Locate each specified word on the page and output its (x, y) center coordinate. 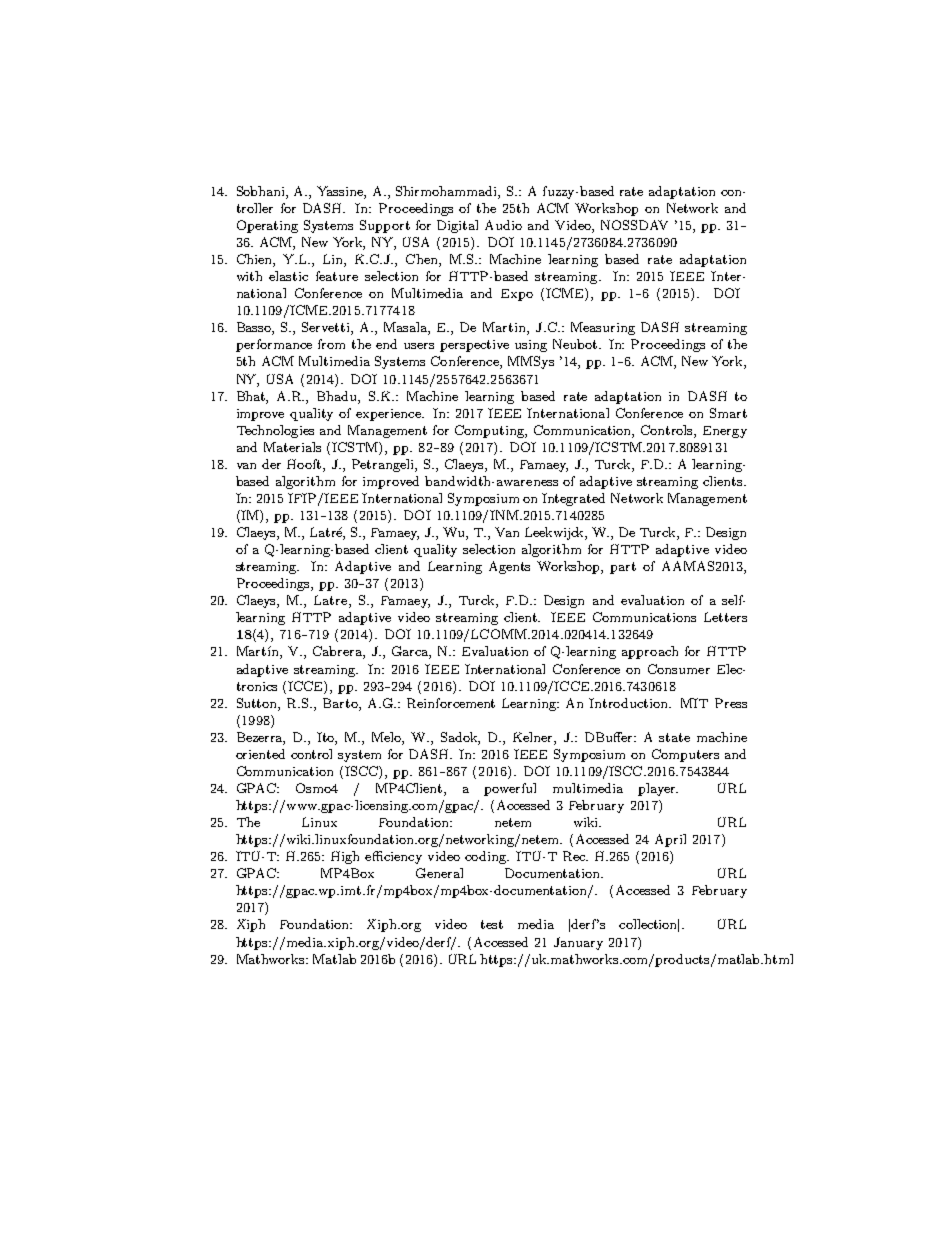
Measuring (603, 328)
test (492, 924)
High (345, 857)
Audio (503, 225)
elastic (288, 276)
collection (649, 925)
